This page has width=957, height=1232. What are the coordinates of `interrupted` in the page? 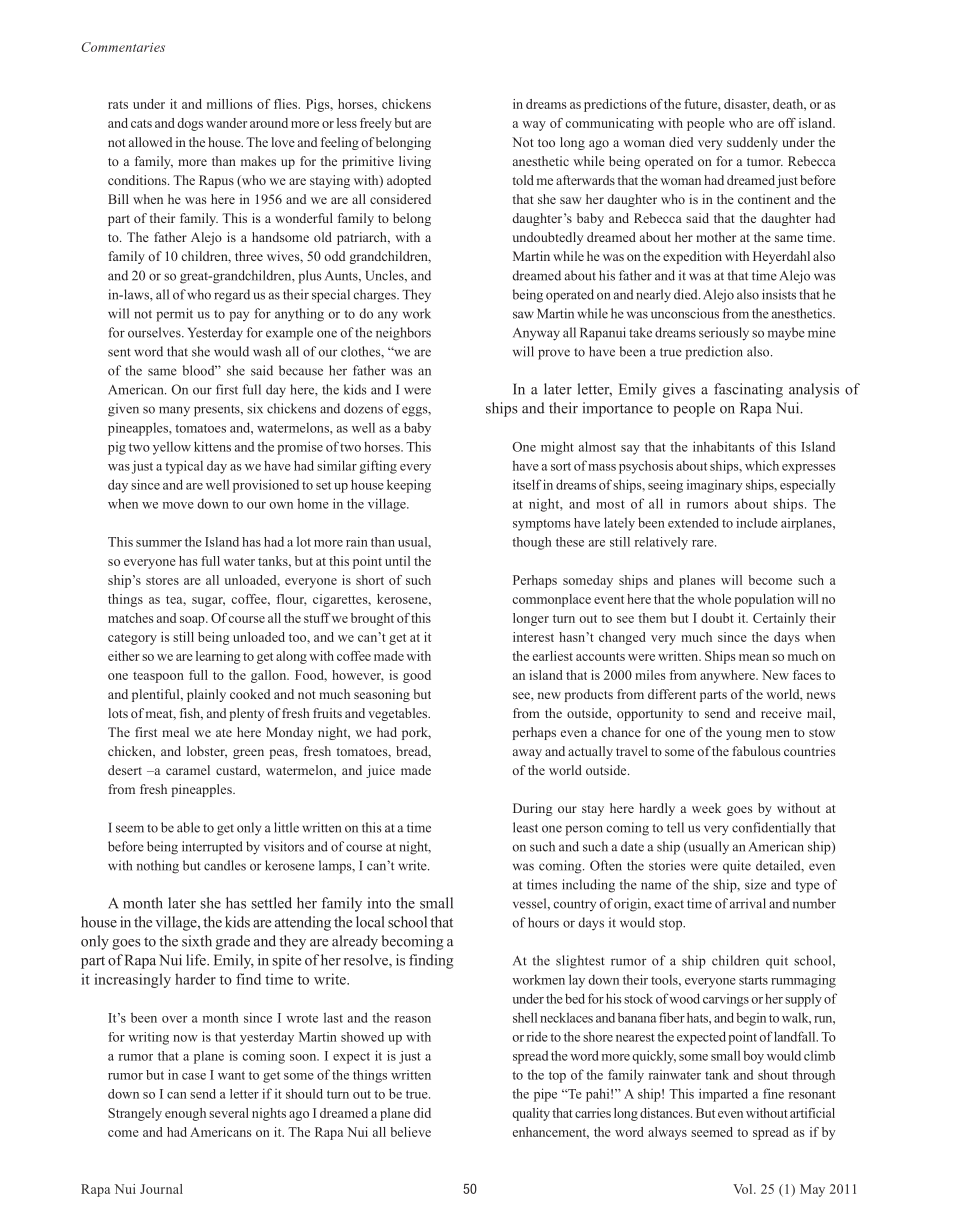 It's located at (212, 848).
